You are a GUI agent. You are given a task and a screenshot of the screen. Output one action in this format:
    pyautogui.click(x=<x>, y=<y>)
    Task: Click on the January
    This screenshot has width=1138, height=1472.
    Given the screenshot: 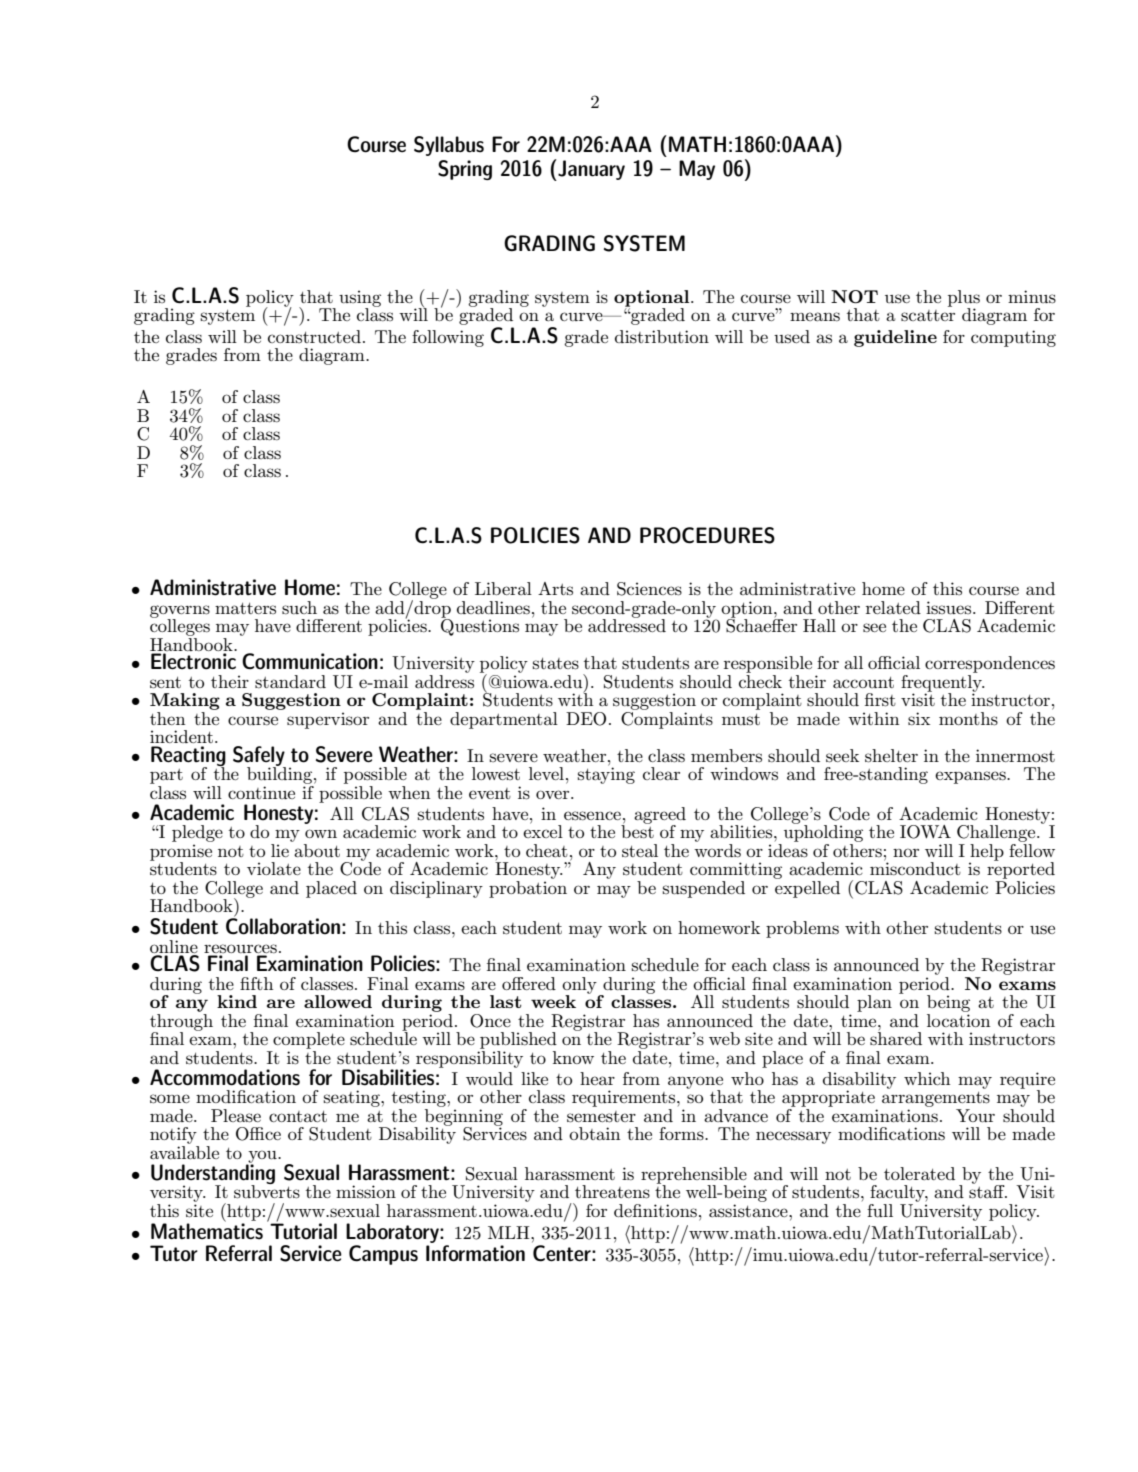 What is the action you would take?
    pyautogui.click(x=590, y=170)
